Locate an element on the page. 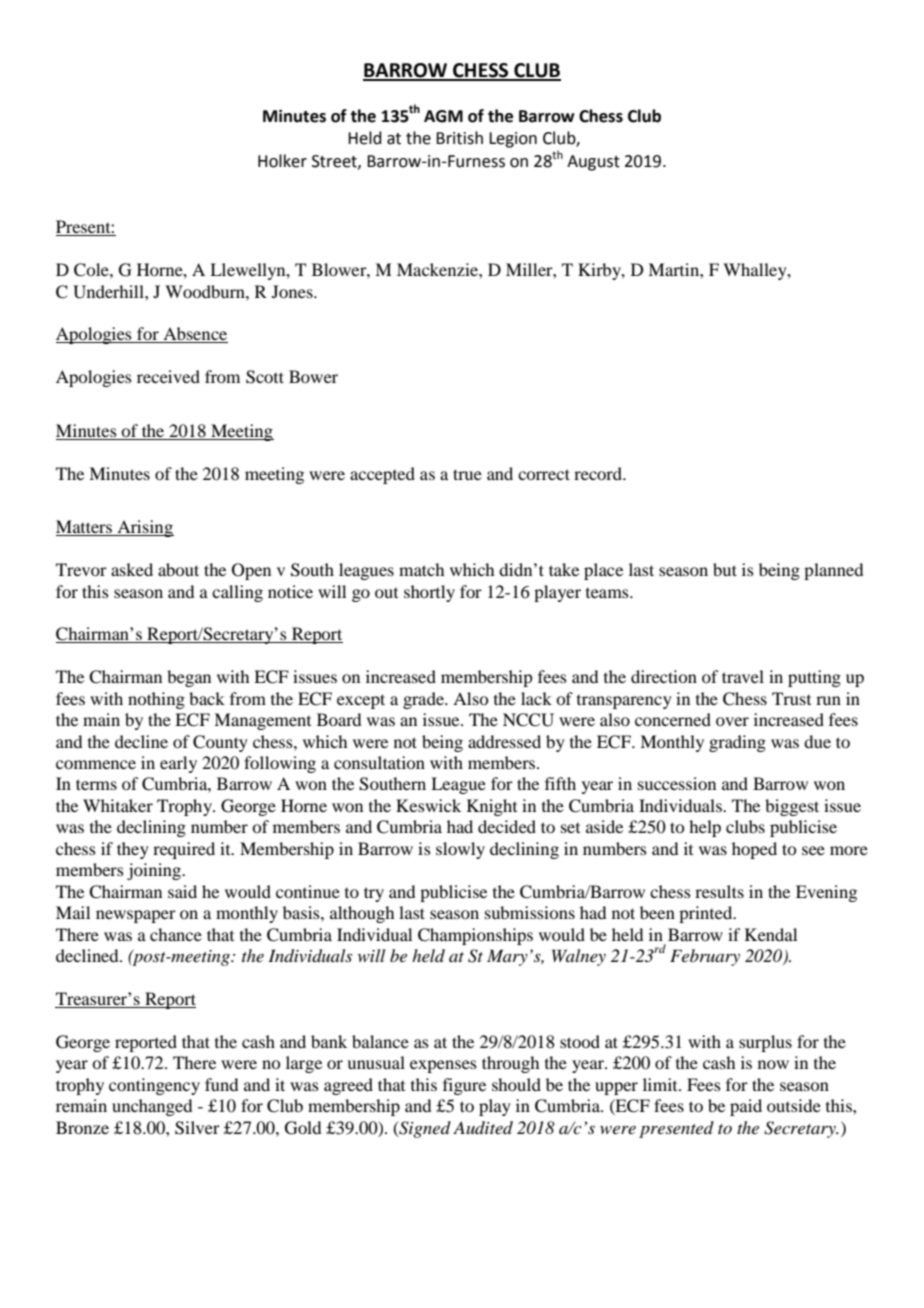  British is located at coordinates (459, 138).
